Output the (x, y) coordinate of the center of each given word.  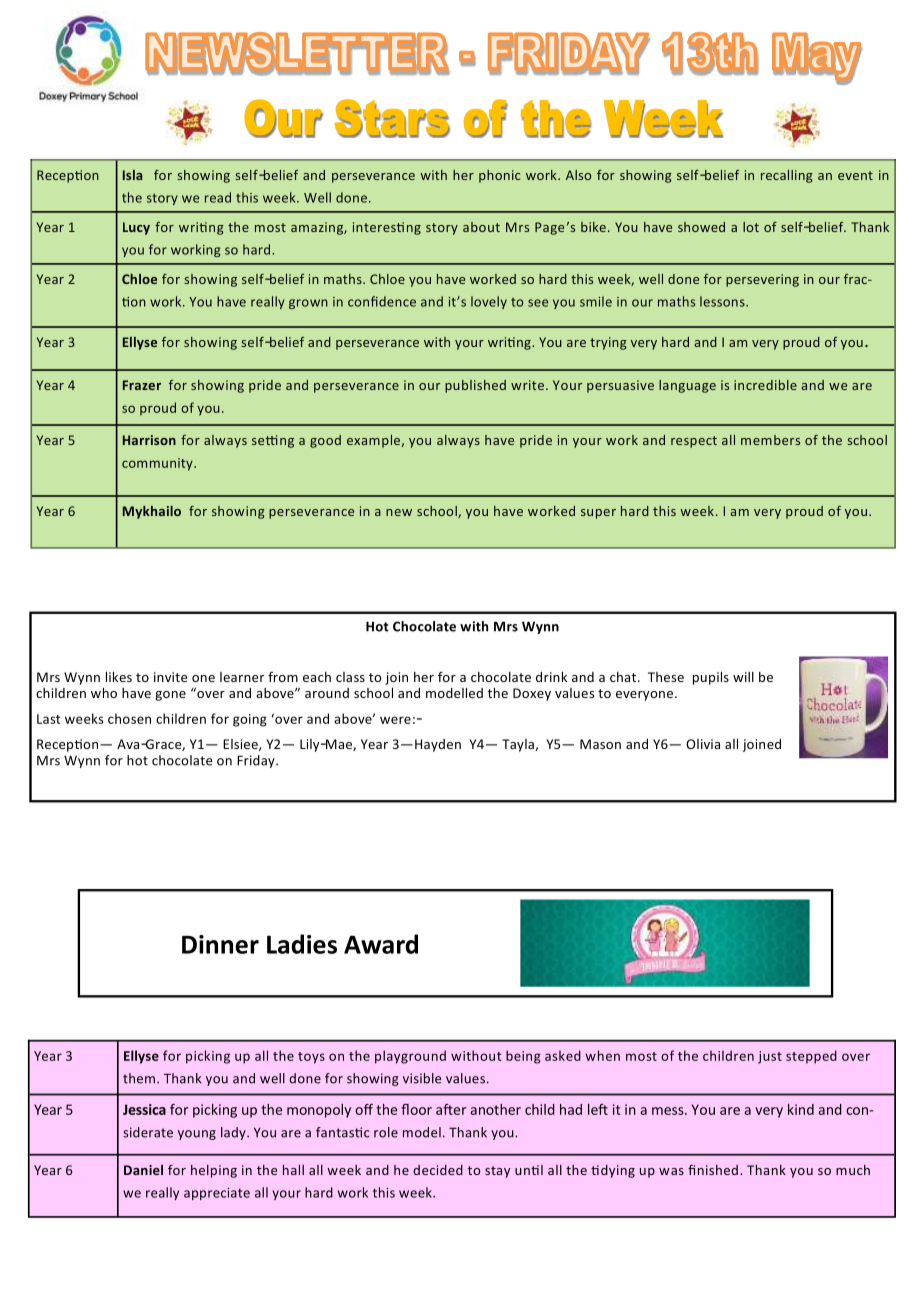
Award (381, 944)
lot (751, 227)
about (481, 227)
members (770, 440)
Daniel (143, 1170)
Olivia (703, 744)
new (399, 512)
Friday (257, 761)
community (158, 464)
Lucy (136, 228)
